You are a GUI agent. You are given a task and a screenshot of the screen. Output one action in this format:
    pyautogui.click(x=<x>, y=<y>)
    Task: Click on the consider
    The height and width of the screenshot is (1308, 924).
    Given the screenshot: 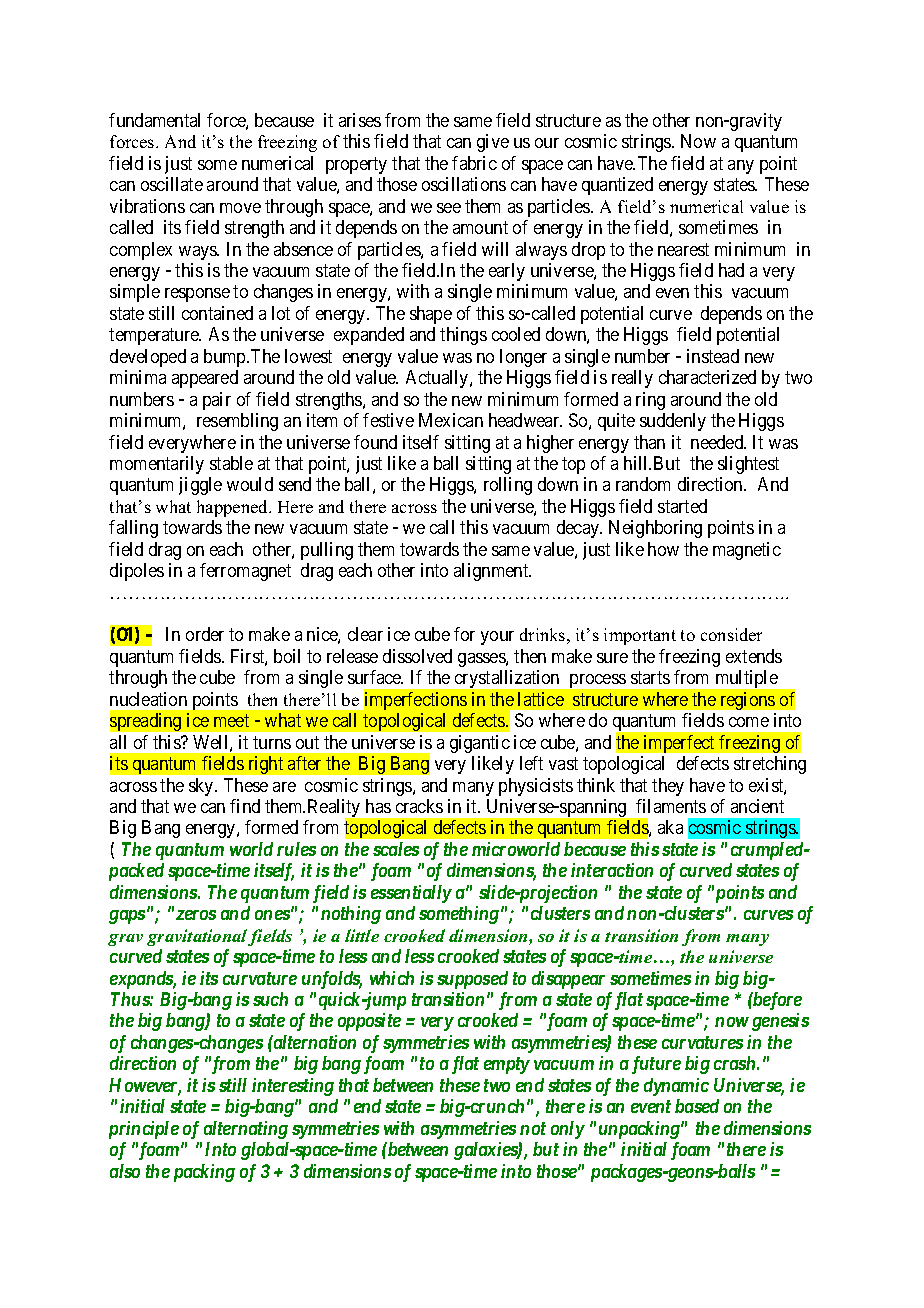 What is the action you would take?
    pyautogui.click(x=731, y=634)
